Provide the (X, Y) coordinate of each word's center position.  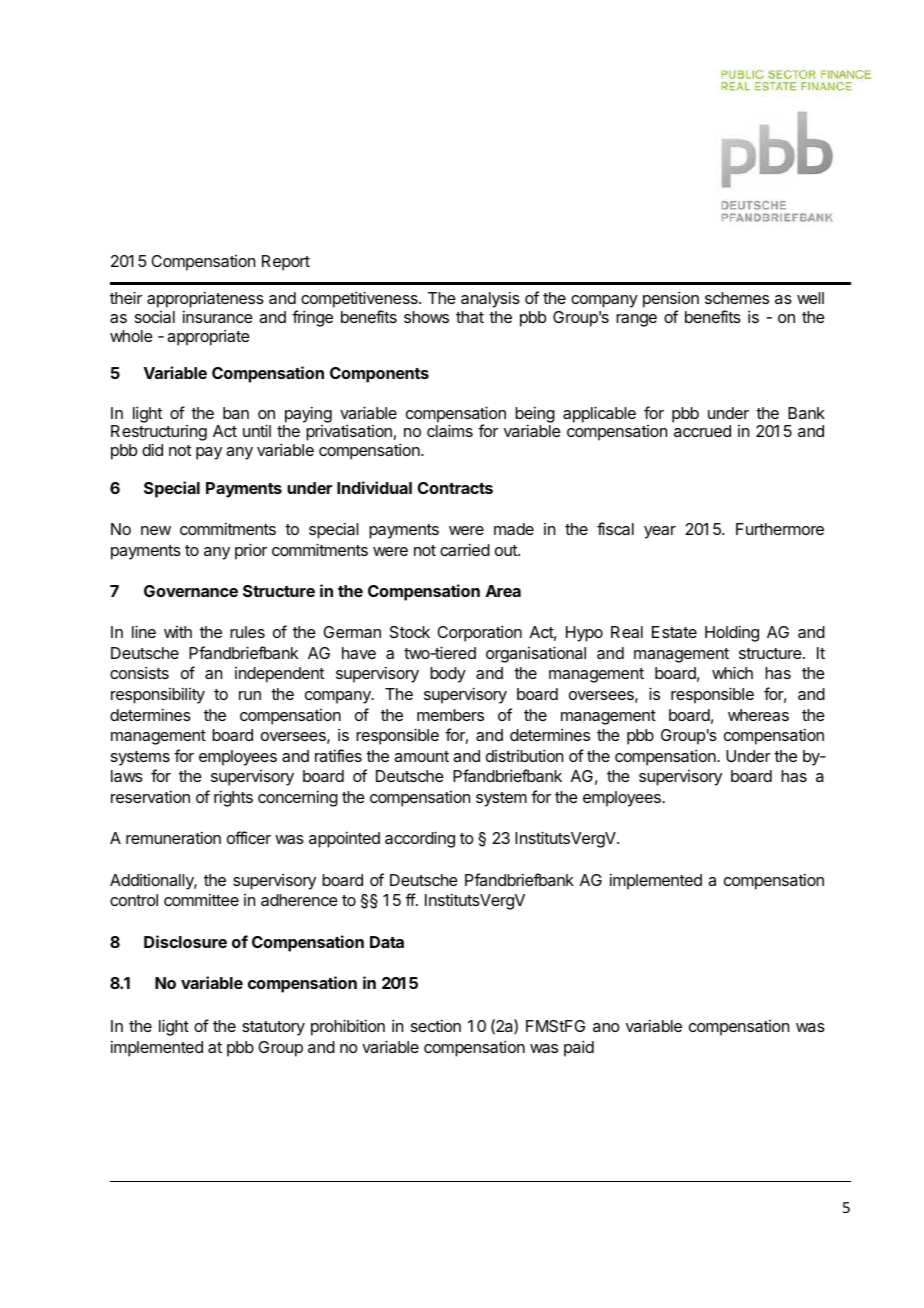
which (732, 672)
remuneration (173, 837)
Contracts (455, 488)
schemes (737, 298)
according (420, 839)
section (436, 1025)
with (178, 632)
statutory (273, 1028)
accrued (702, 431)
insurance (218, 316)
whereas (758, 715)
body (448, 675)
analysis (490, 299)
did (152, 449)
